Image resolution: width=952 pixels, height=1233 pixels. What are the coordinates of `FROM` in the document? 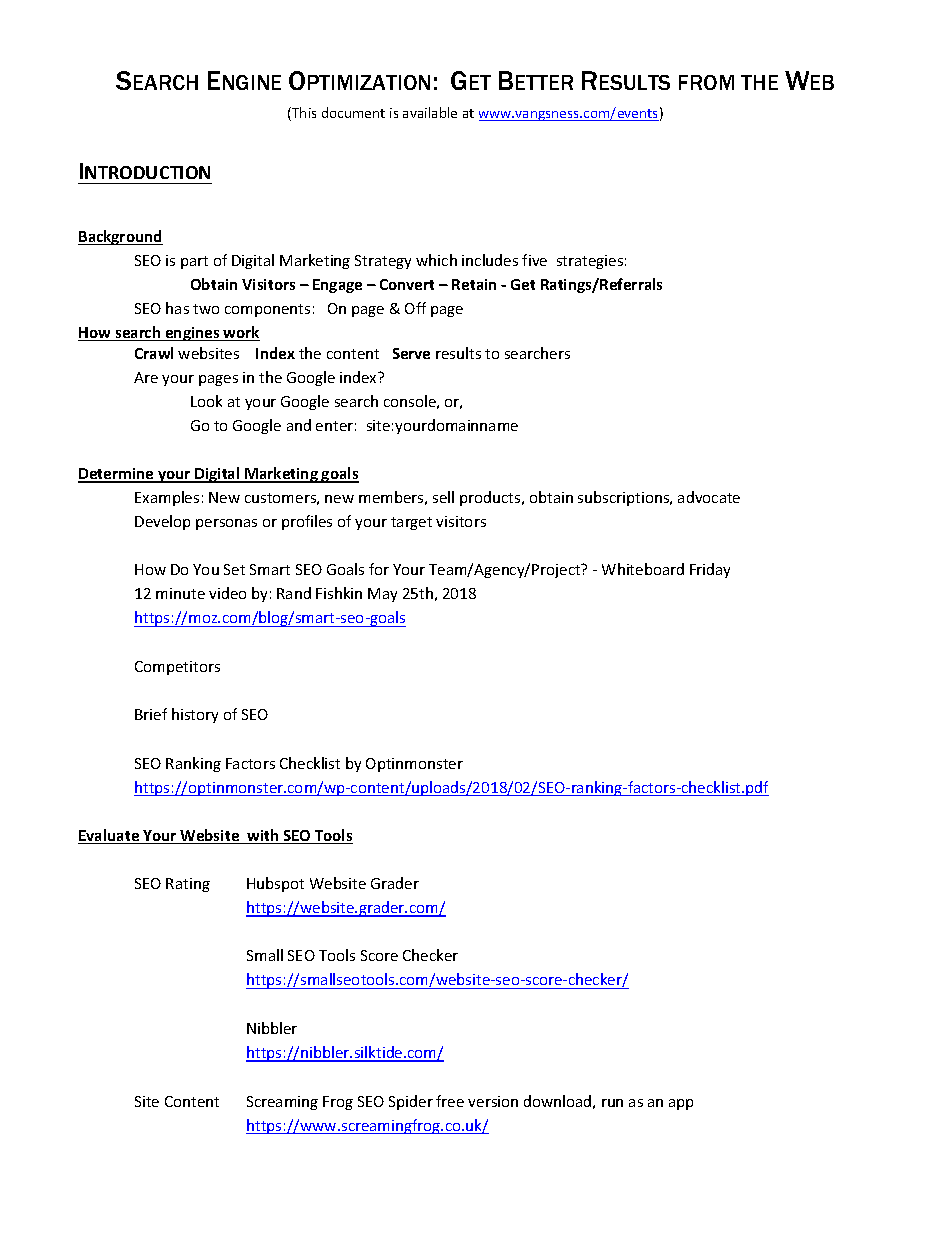 It's located at (706, 82).
